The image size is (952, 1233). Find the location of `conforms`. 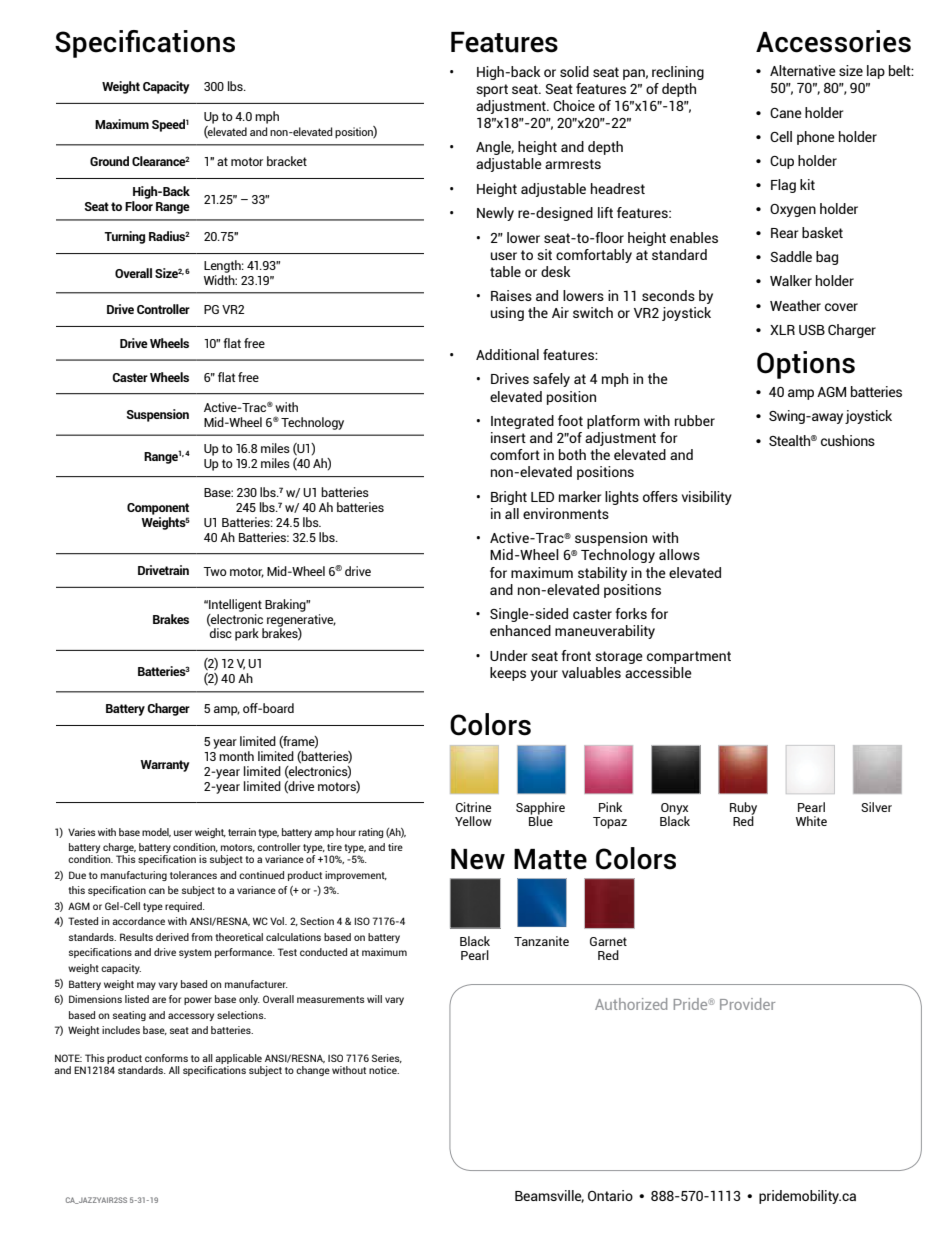

conforms is located at coordinates (166, 1058).
